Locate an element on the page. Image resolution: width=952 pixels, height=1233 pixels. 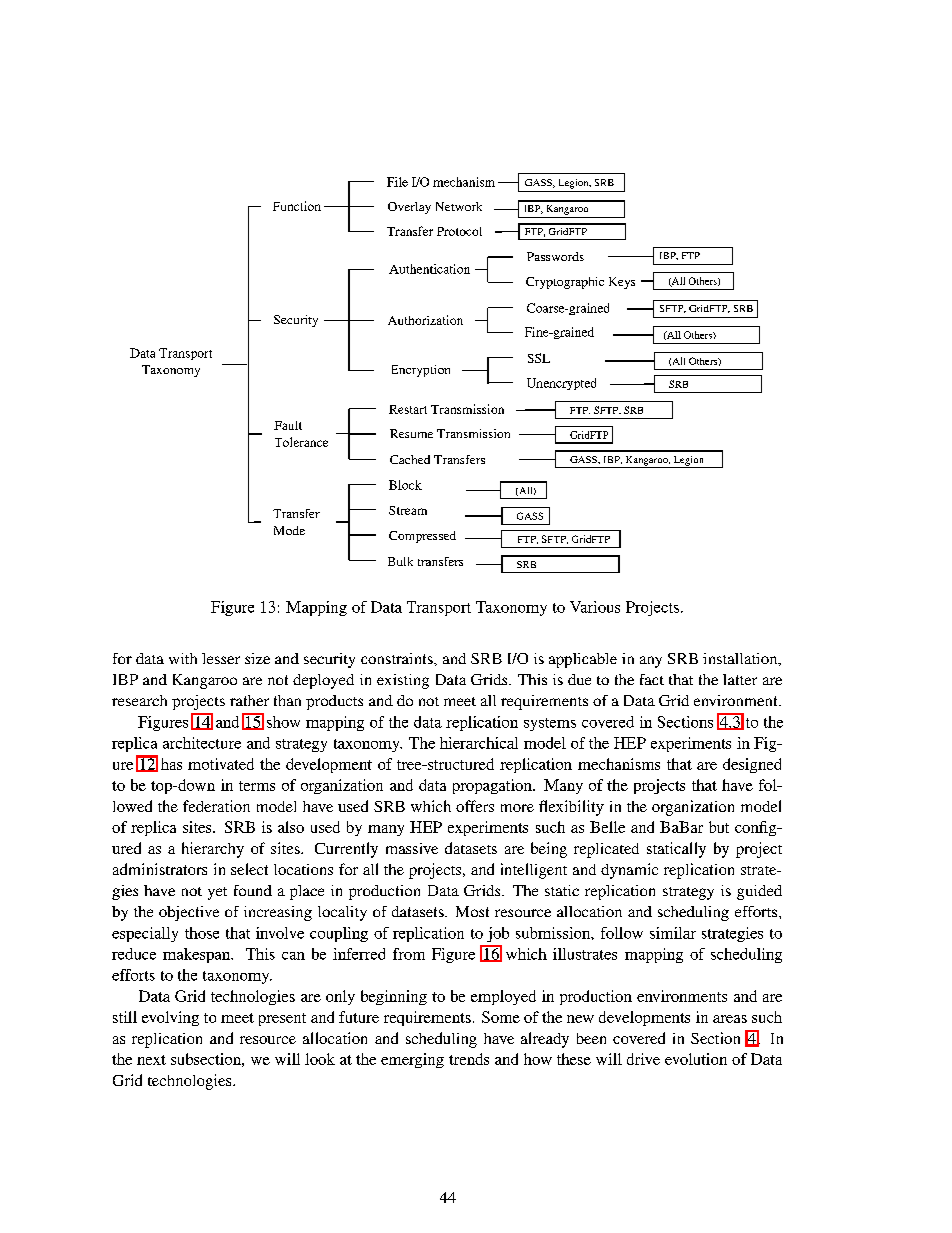
Keys is located at coordinates (622, 283).
